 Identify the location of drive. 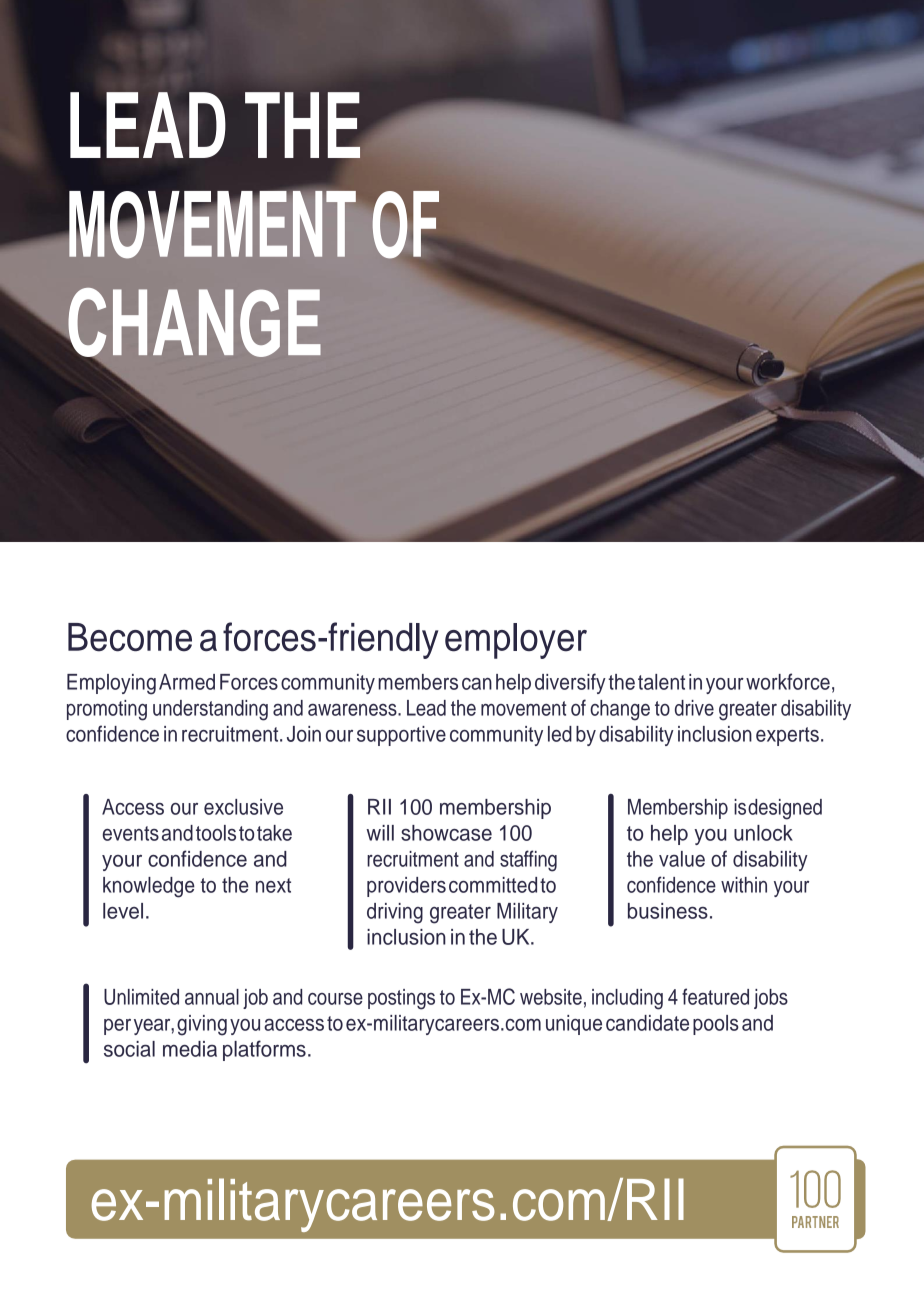
(694, 708).
